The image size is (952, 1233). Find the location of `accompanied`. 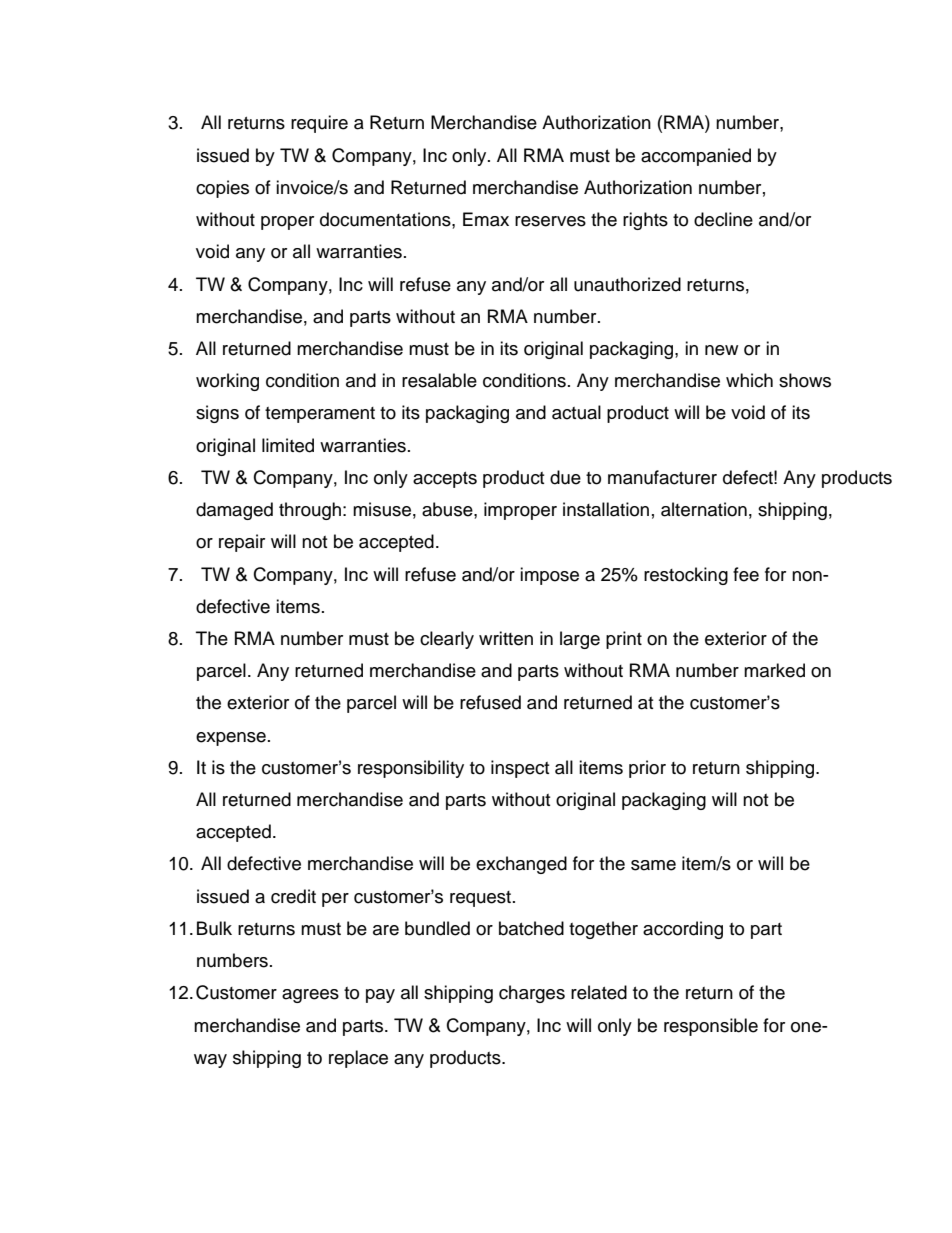

accompanied is located at coordinates (696, 157).
